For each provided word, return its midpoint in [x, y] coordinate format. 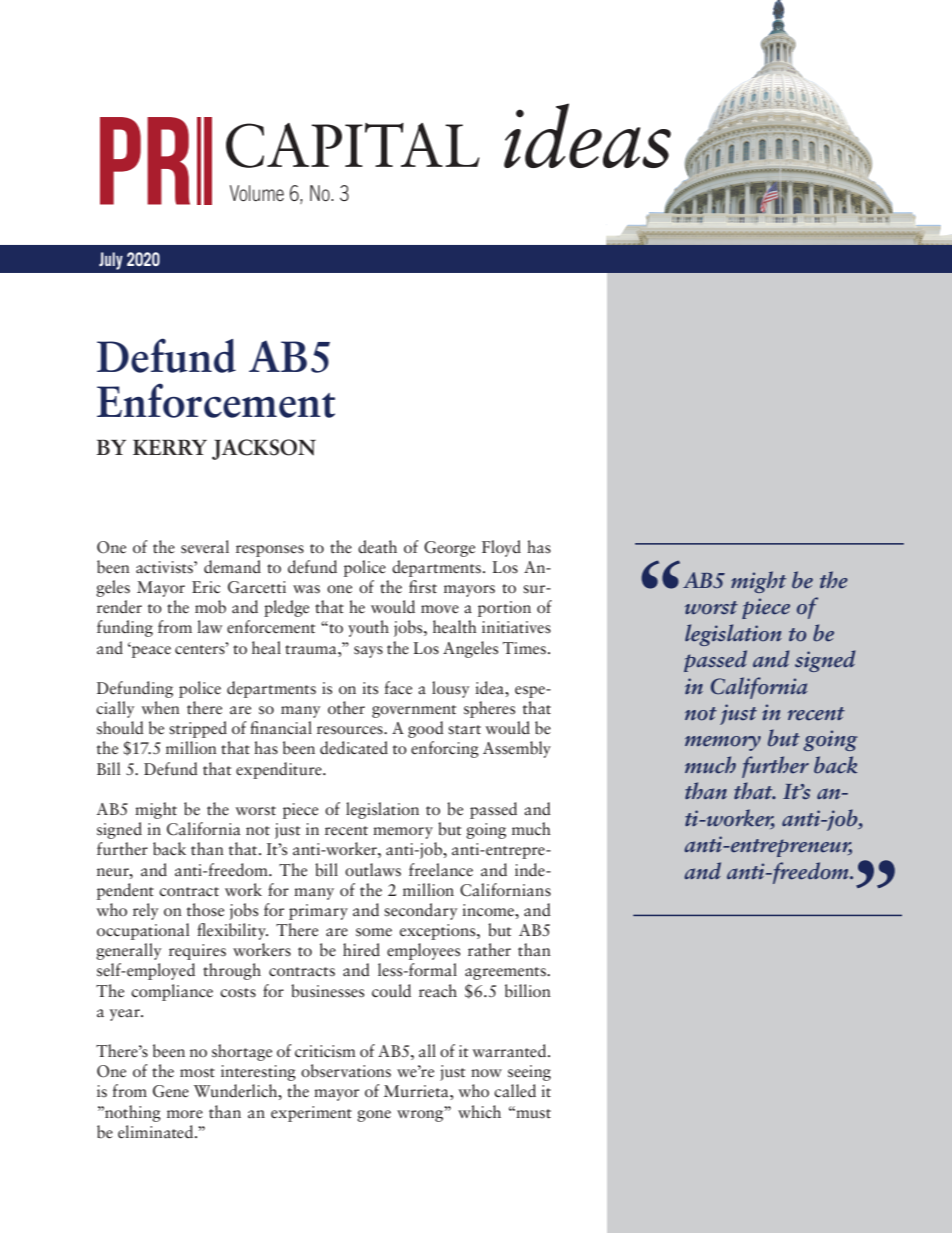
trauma [312, 649]
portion [504, 609]
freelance [441, 870]
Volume [257, 193]
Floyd [501, 548]
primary [318, 912]
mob [210, 607]
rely [146, 911]
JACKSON [264, 449]
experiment [311, 1114]
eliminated [157, 1132]
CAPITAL [353, 145]
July [111, 261]
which [479, 1111]
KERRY [170, 447]
